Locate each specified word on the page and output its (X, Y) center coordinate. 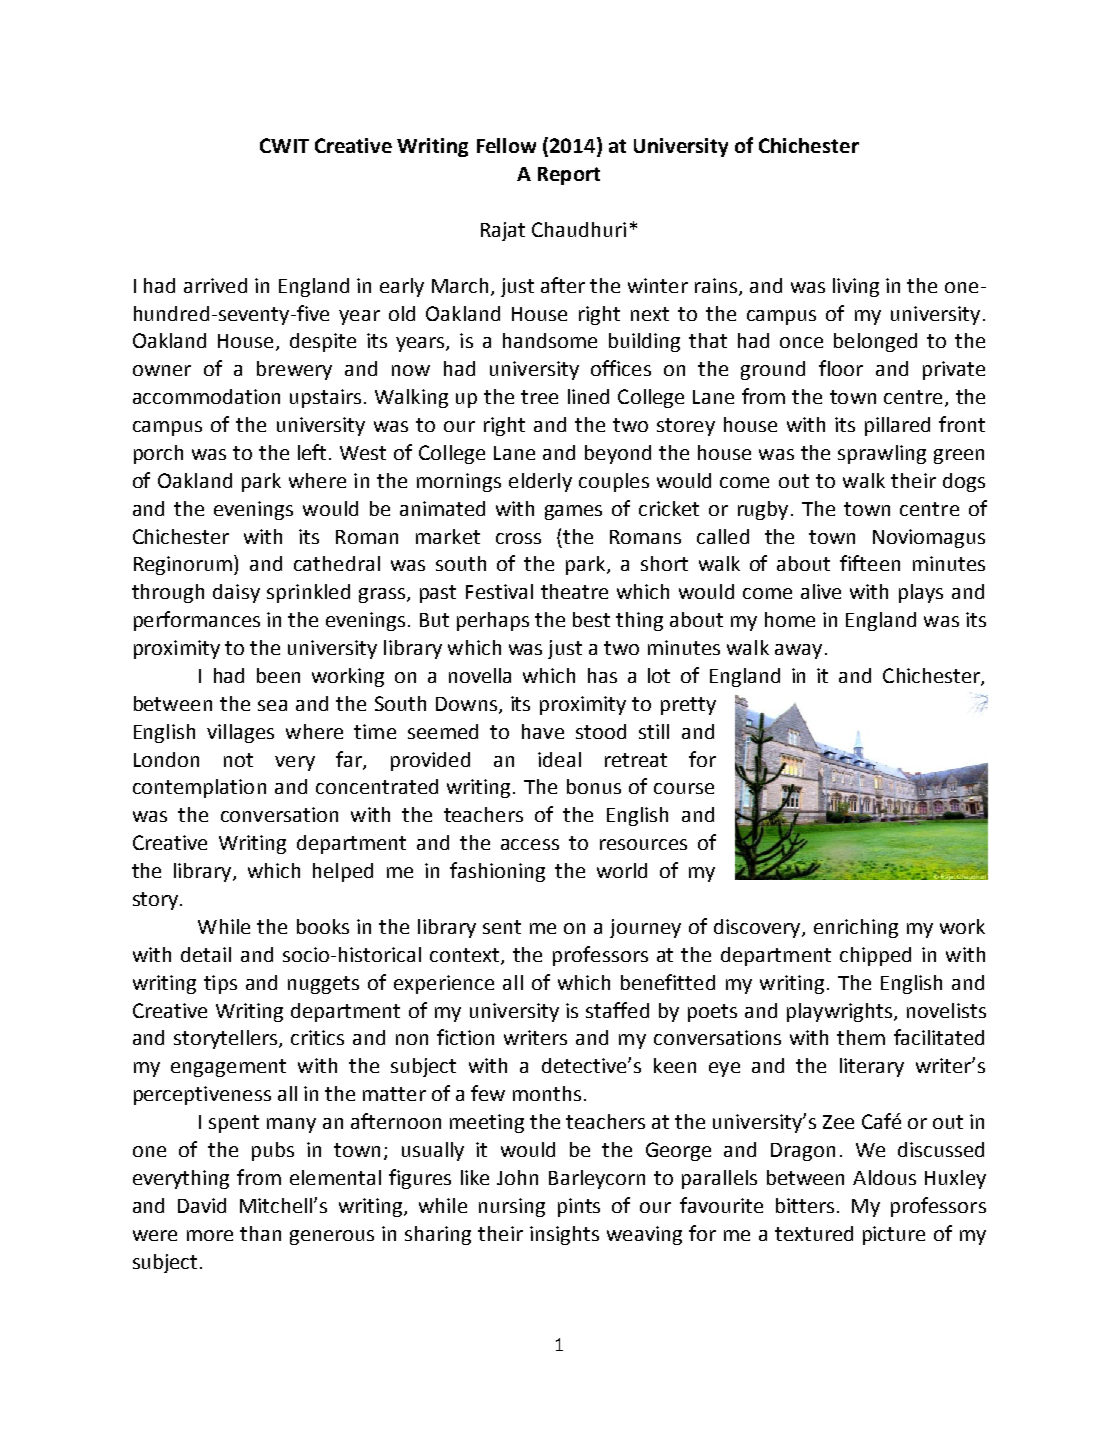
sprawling (882, 454)
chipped (875, 956)
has (602, 675)
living (856, 287)
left (312, 452)
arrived (215, 285)
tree (539, 397)
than (260, 1233)
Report (569, 176)
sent (502, 927)
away (798, 651)
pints (579, 1207)
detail (206, 954)
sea (272, 705)
